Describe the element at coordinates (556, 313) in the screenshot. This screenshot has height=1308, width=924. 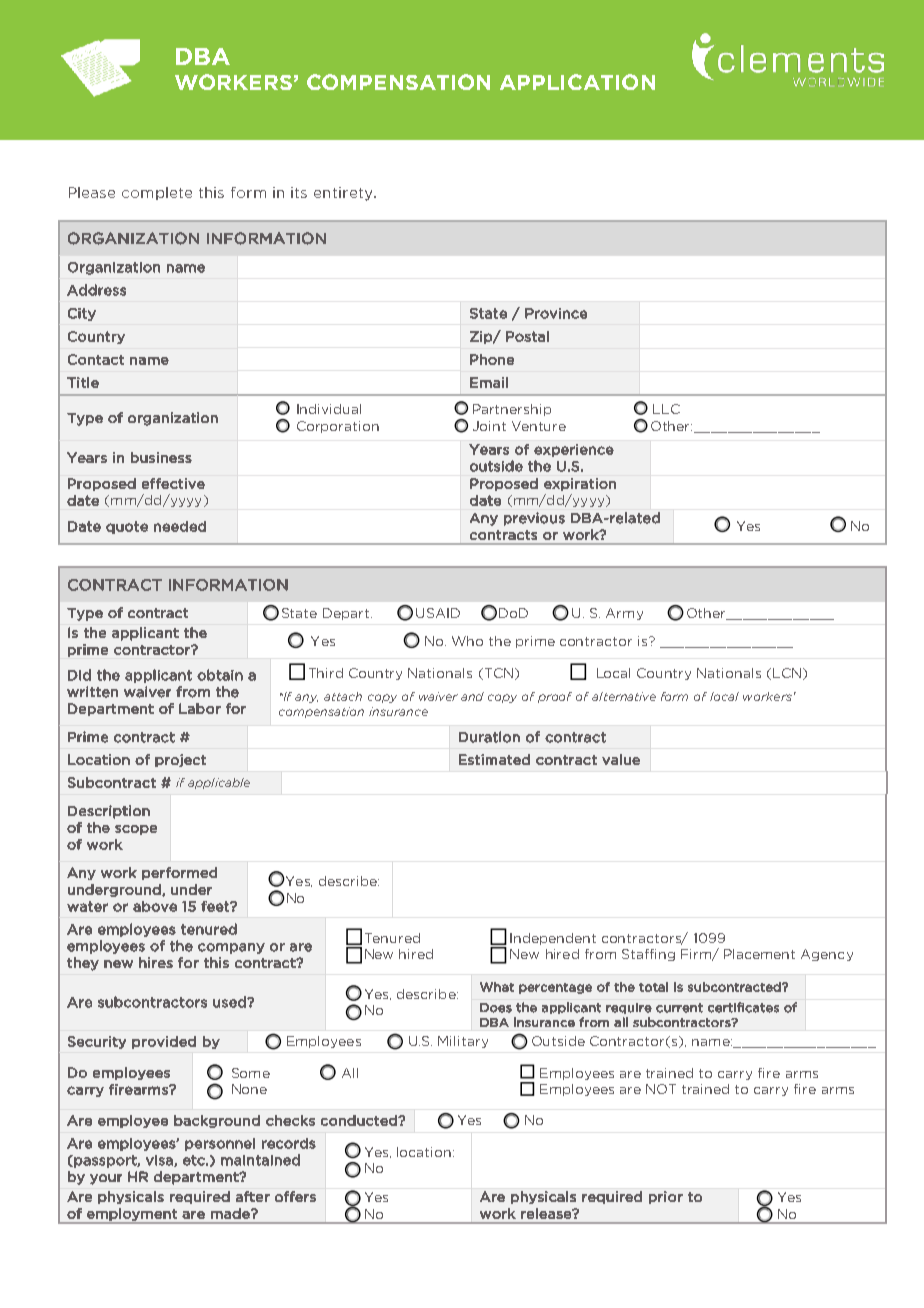
I see `Province` at that location.
